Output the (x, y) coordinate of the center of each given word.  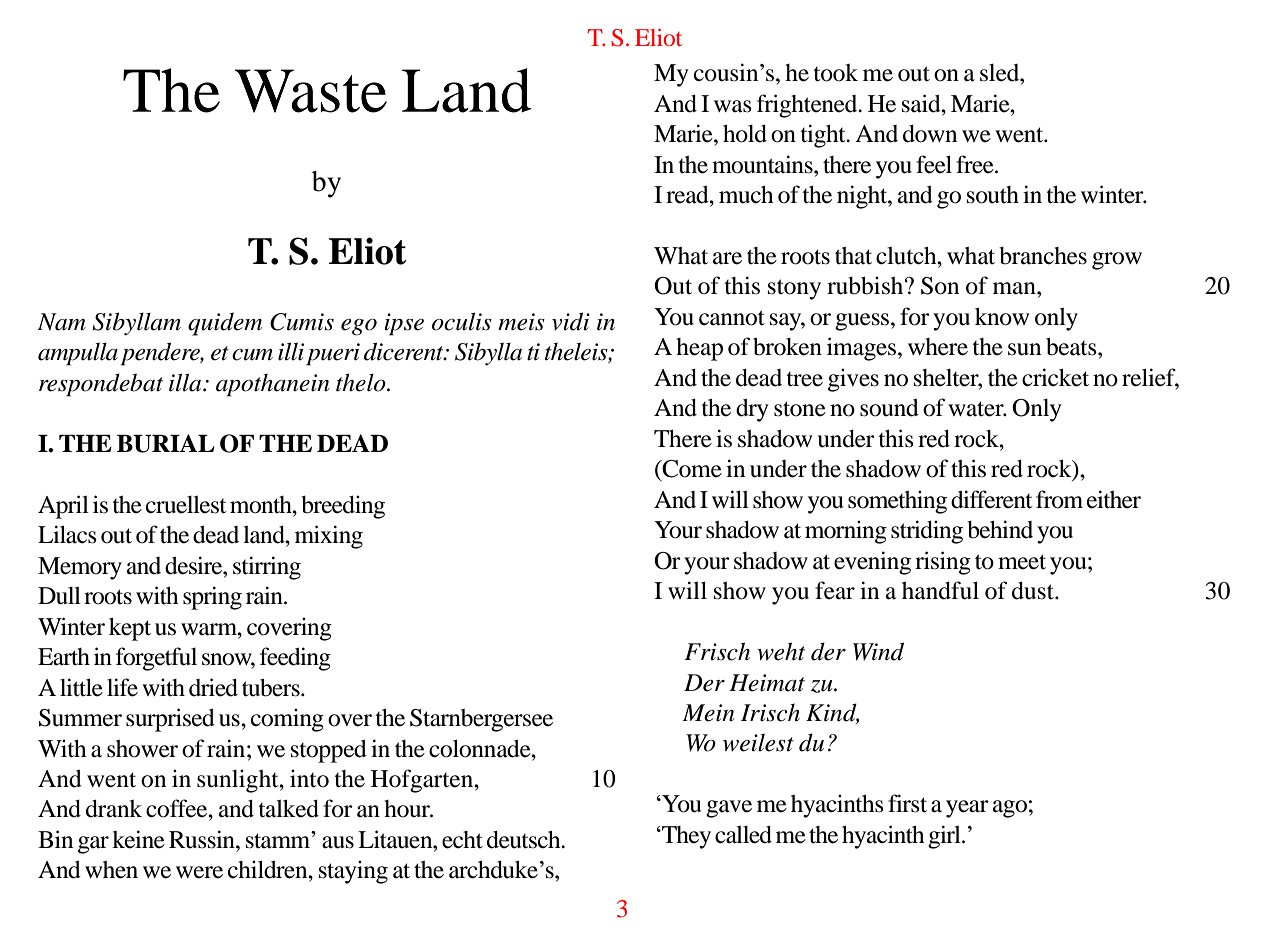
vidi (571, 321)
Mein (708, 713)
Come (691, 470)
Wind (878, 651)
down (930, 134)
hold (745, 134)
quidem (225, 324)
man (1015, 288)
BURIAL (165, 443)
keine (138, 839)
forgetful (156, 659)
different (992, 499)
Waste (311, 91)
